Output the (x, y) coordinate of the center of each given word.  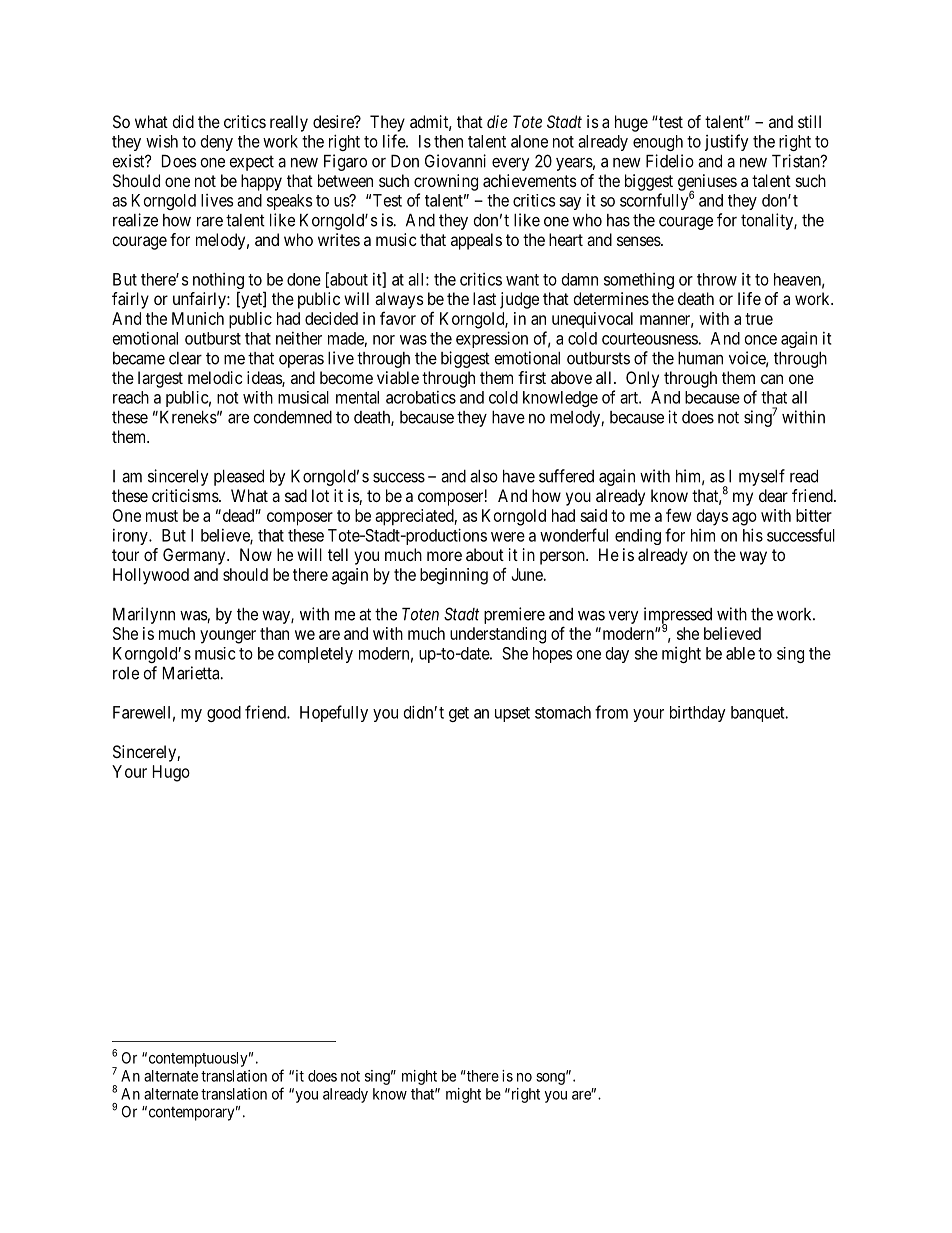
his (753, 535)
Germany (195, 556)
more (444, 556)
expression (492, 339)
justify (727, 142)
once (761, 340)
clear (185, 358)
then (448, 141)
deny (217, 143)
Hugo (171, 773)
